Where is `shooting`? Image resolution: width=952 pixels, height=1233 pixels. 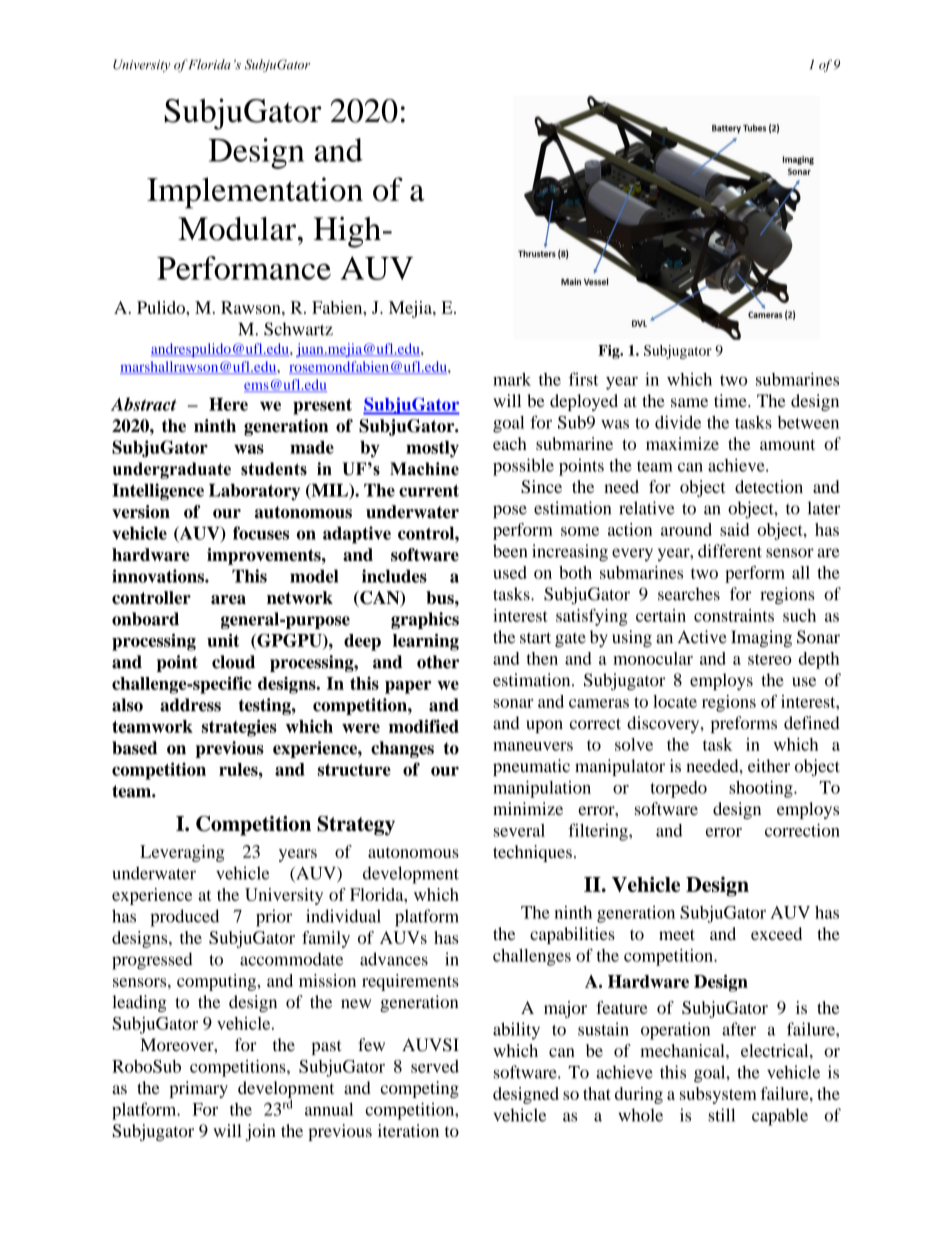
shooting is located at coordinates (762, 789).
